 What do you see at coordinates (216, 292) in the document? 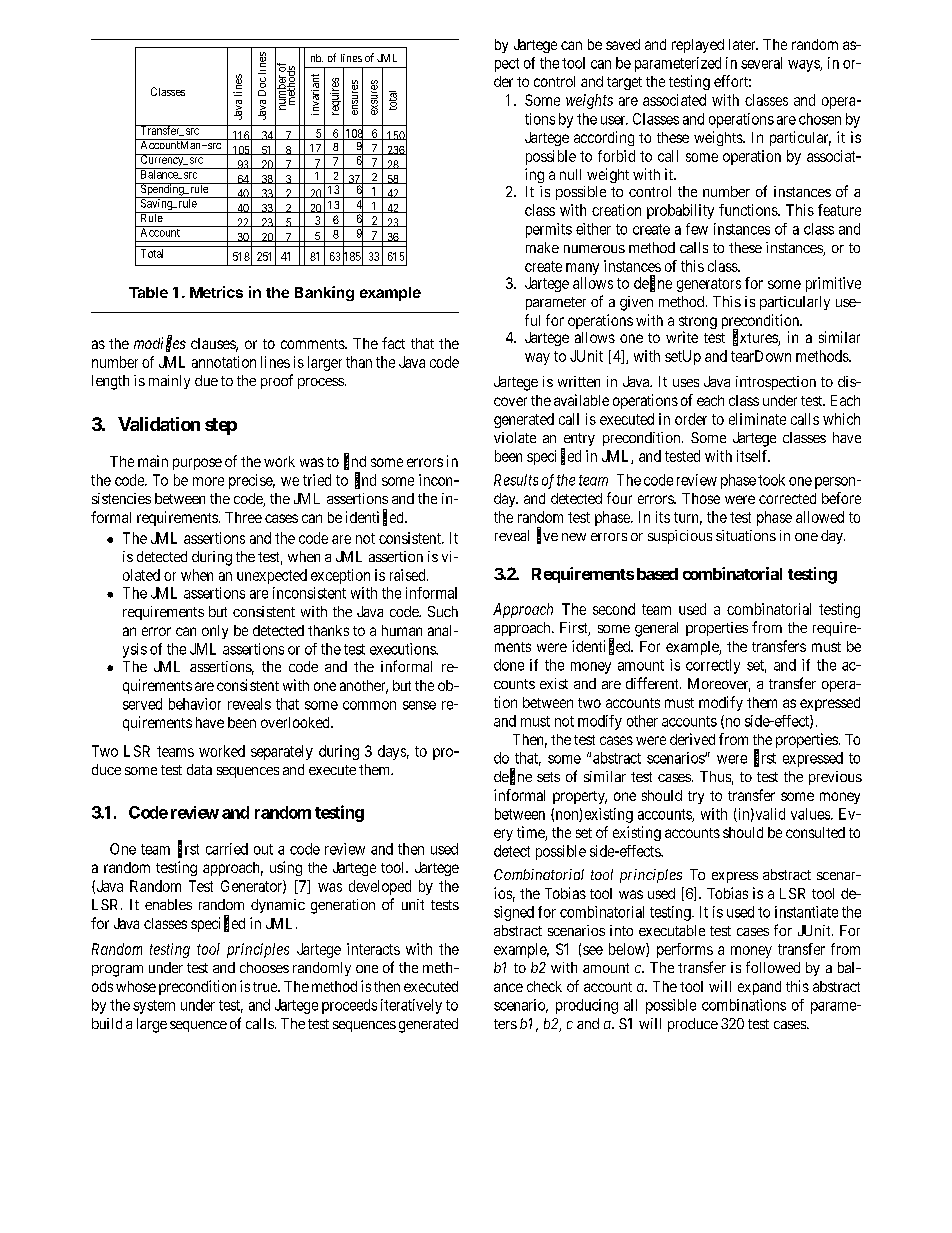
I see `Metrics` at bounding box center [216, 292].
